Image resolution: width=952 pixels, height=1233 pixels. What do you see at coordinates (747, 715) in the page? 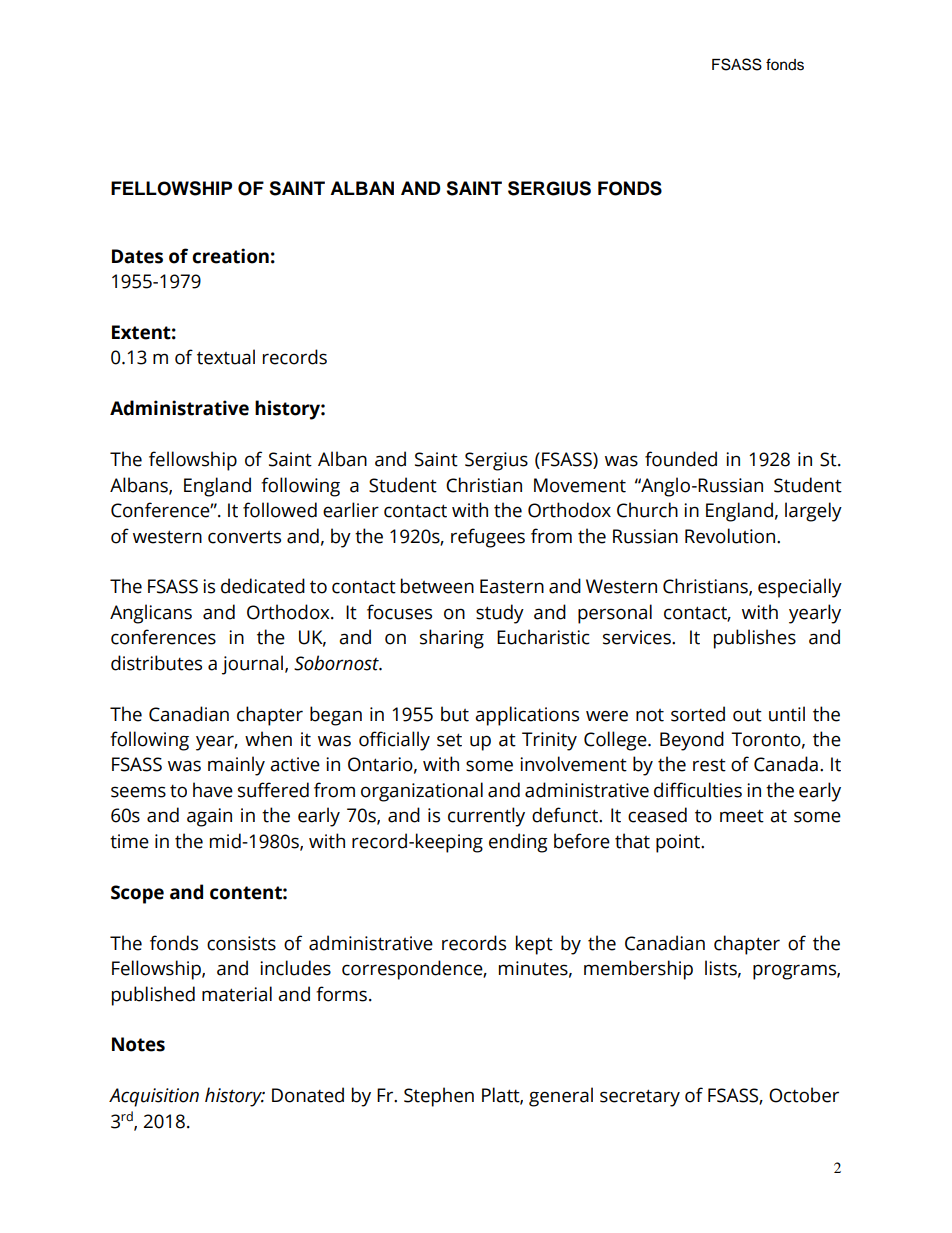
I see `out` at bounding box center [747, 715].
